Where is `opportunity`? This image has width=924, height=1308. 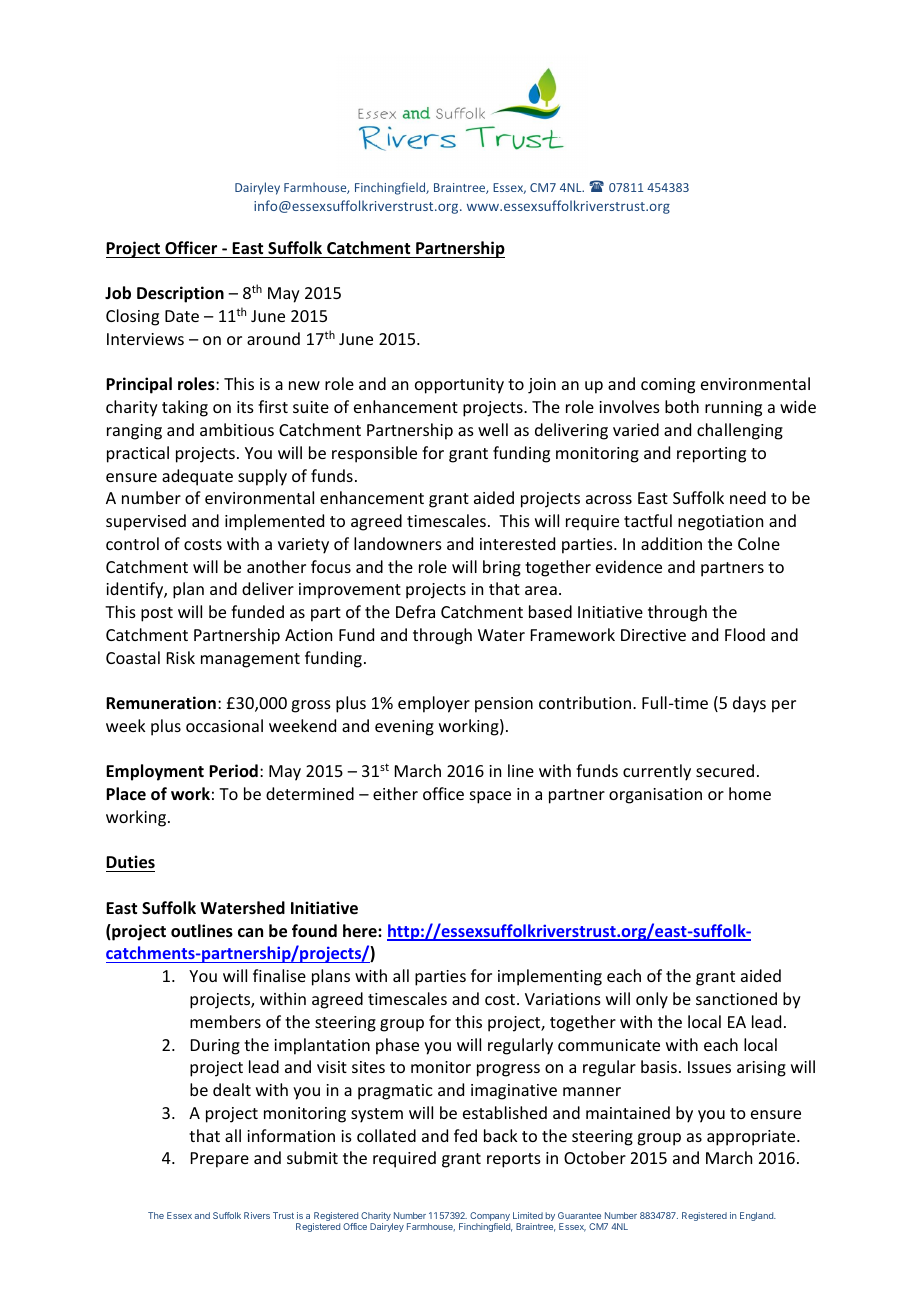
opportunity is located at coordinates (459, 386).
